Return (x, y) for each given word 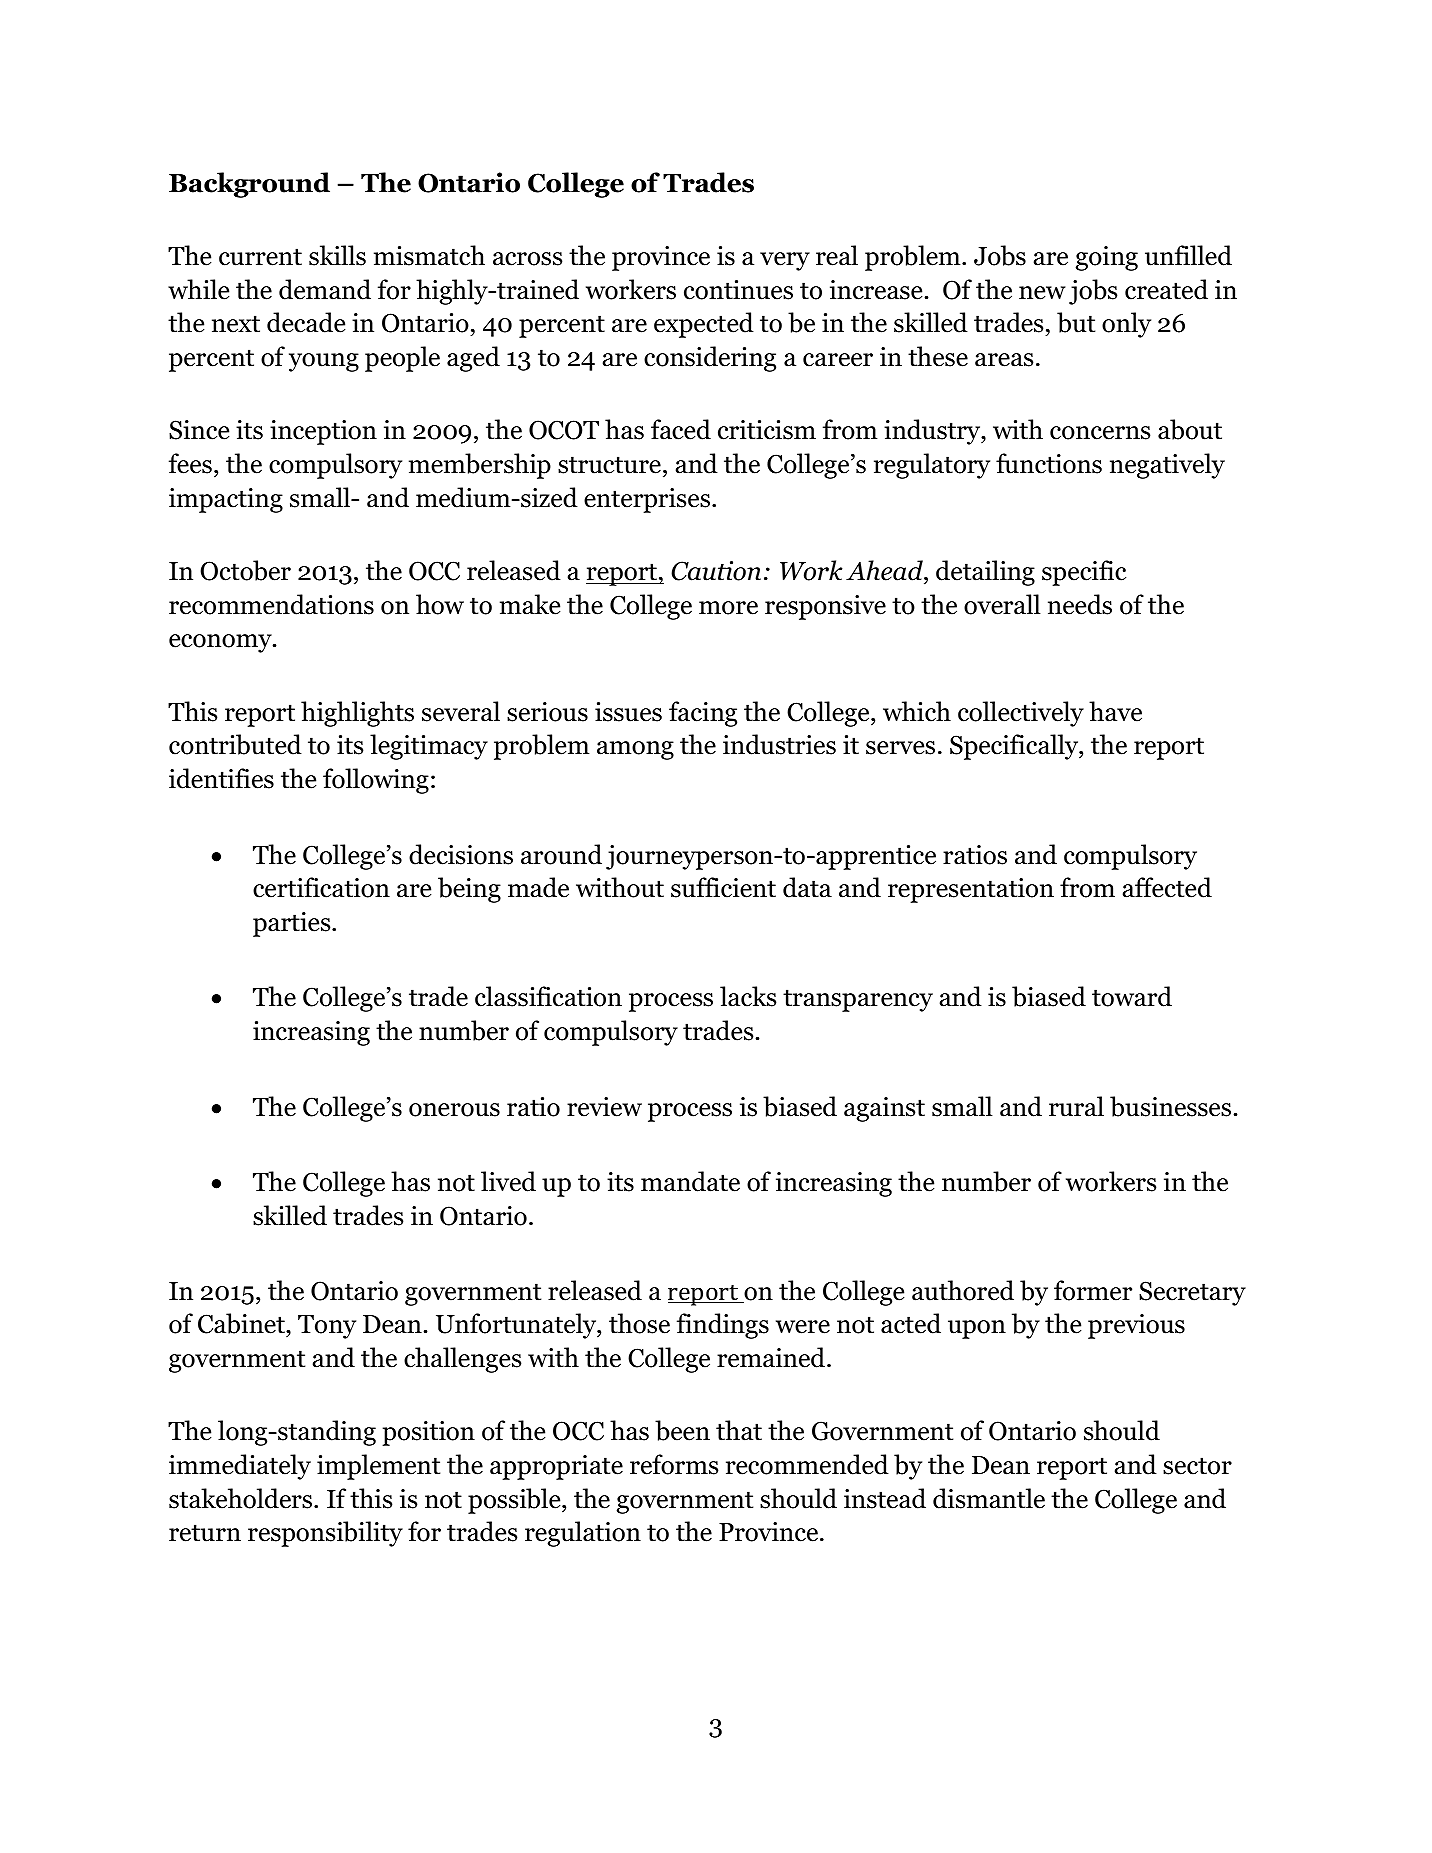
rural (1076, 1106)
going (1107, 258)
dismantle (989, 1498)
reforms (674, 1464)
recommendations (271, 604)
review (604, 1107)
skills (337, 255)
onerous (454, 1110)
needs (1080, 604)
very (785, 261)
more (728, 608)
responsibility (325, 1534)
